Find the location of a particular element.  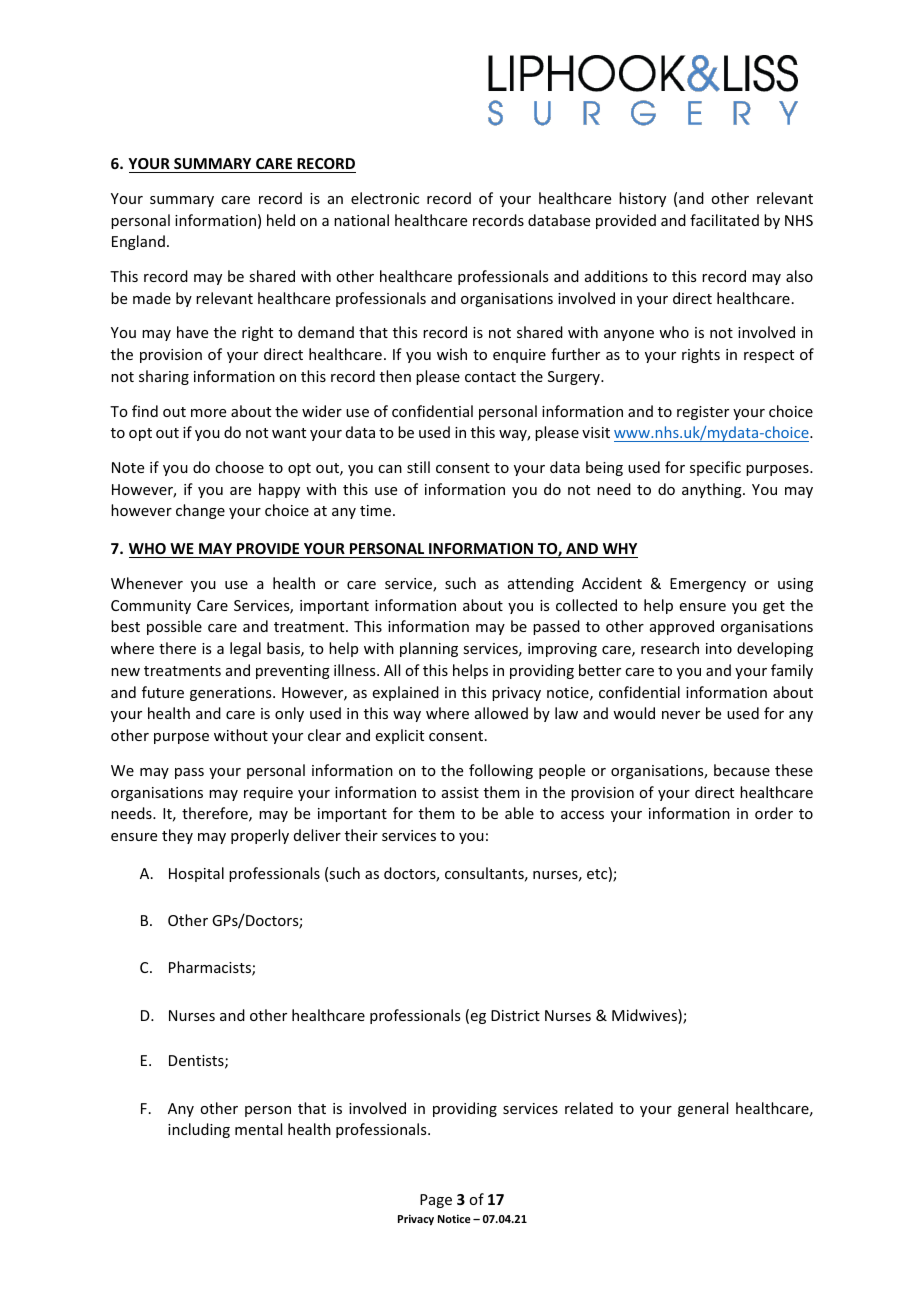

facilitated is located at coordinates (724, 220).
